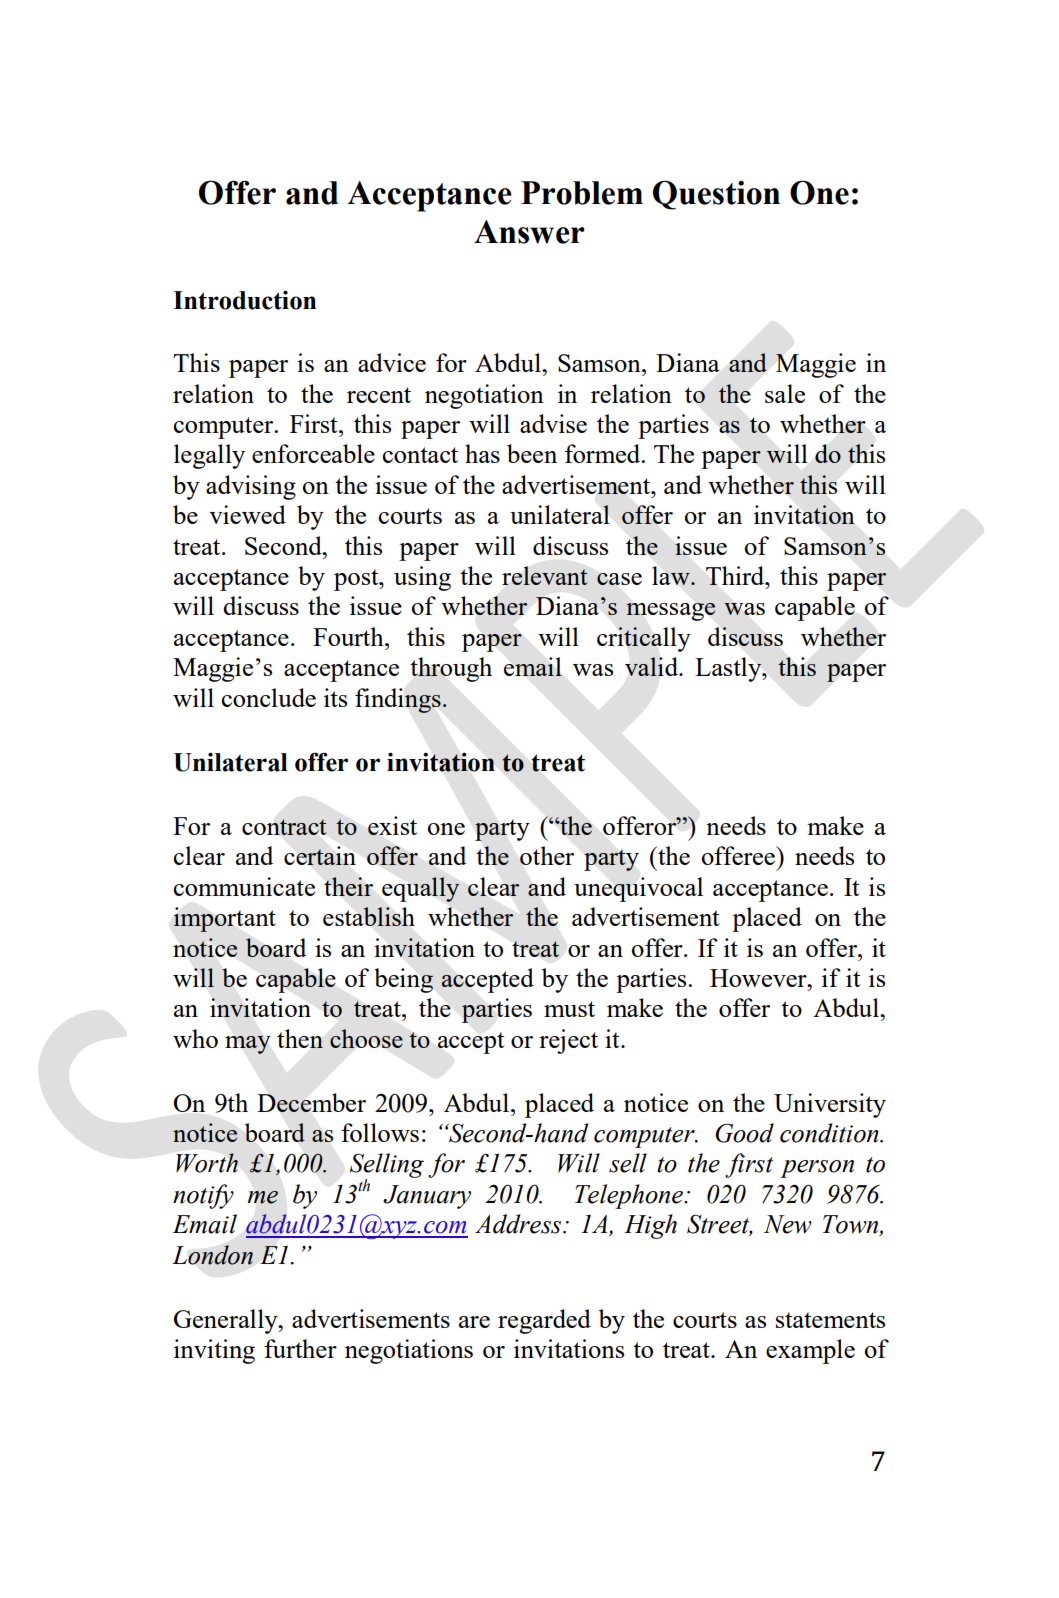 The image size is (1059, 1598). Describe the element at coordinates (311, 1102) in the document. I see `December` at that location.
